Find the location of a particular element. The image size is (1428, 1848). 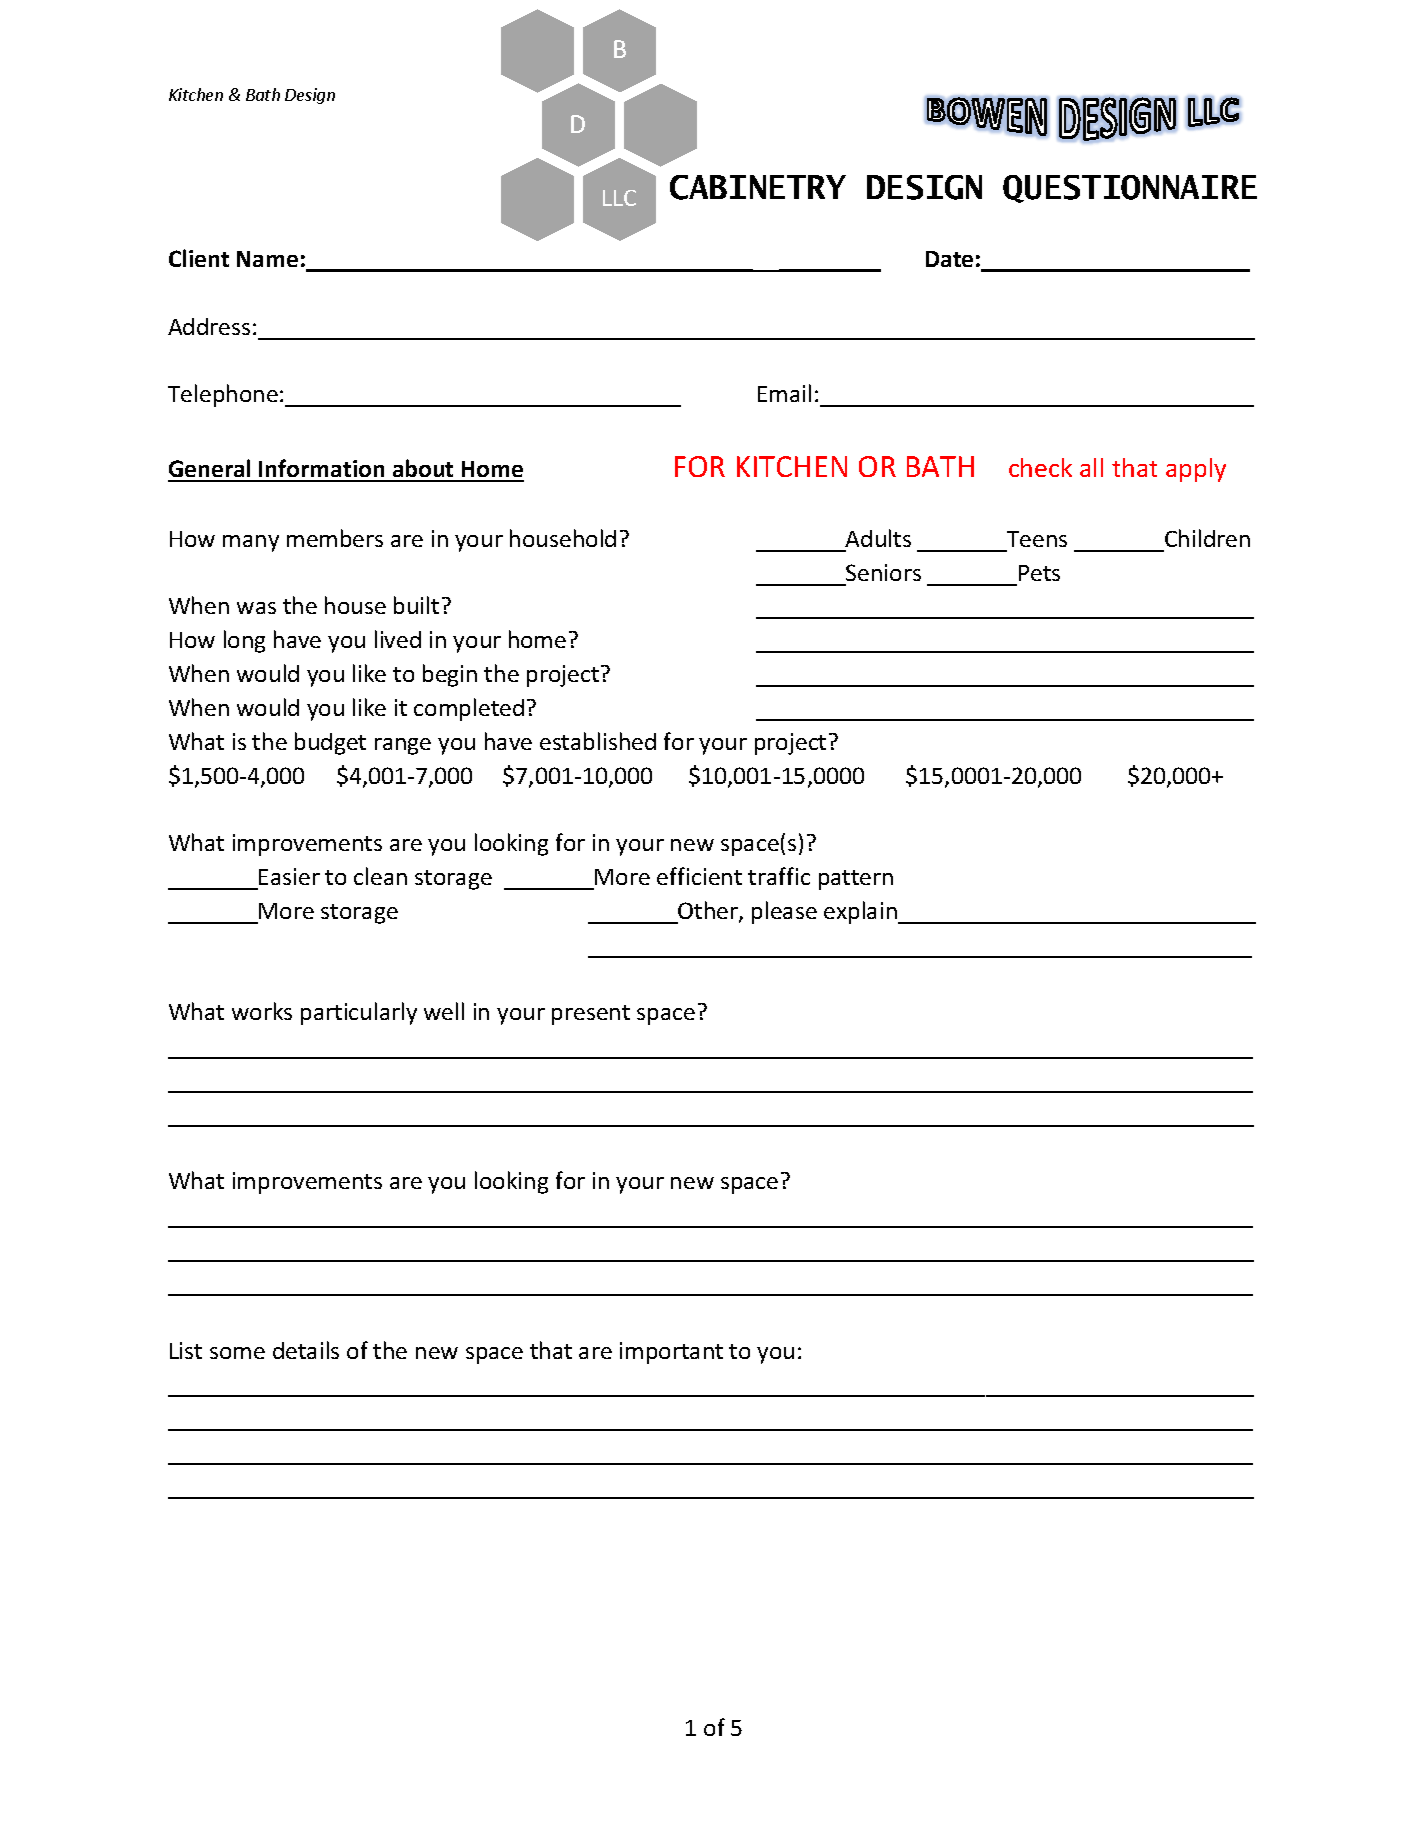

established is located at coordinates (598, 741).
